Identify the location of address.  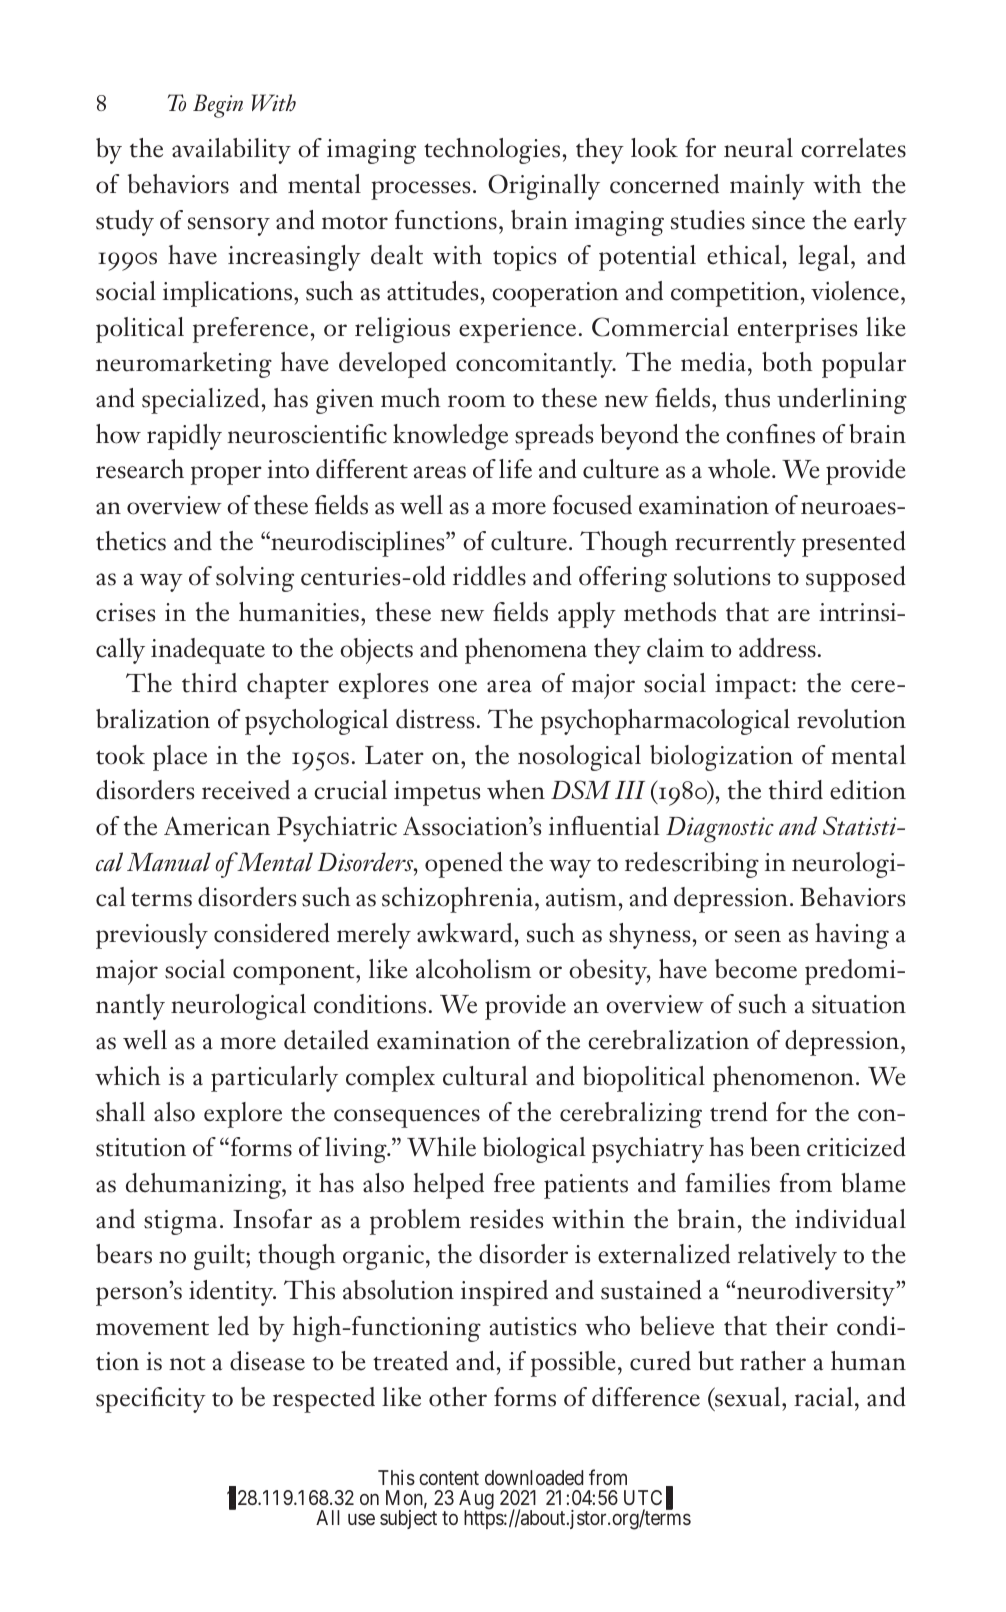
(777, 648).
